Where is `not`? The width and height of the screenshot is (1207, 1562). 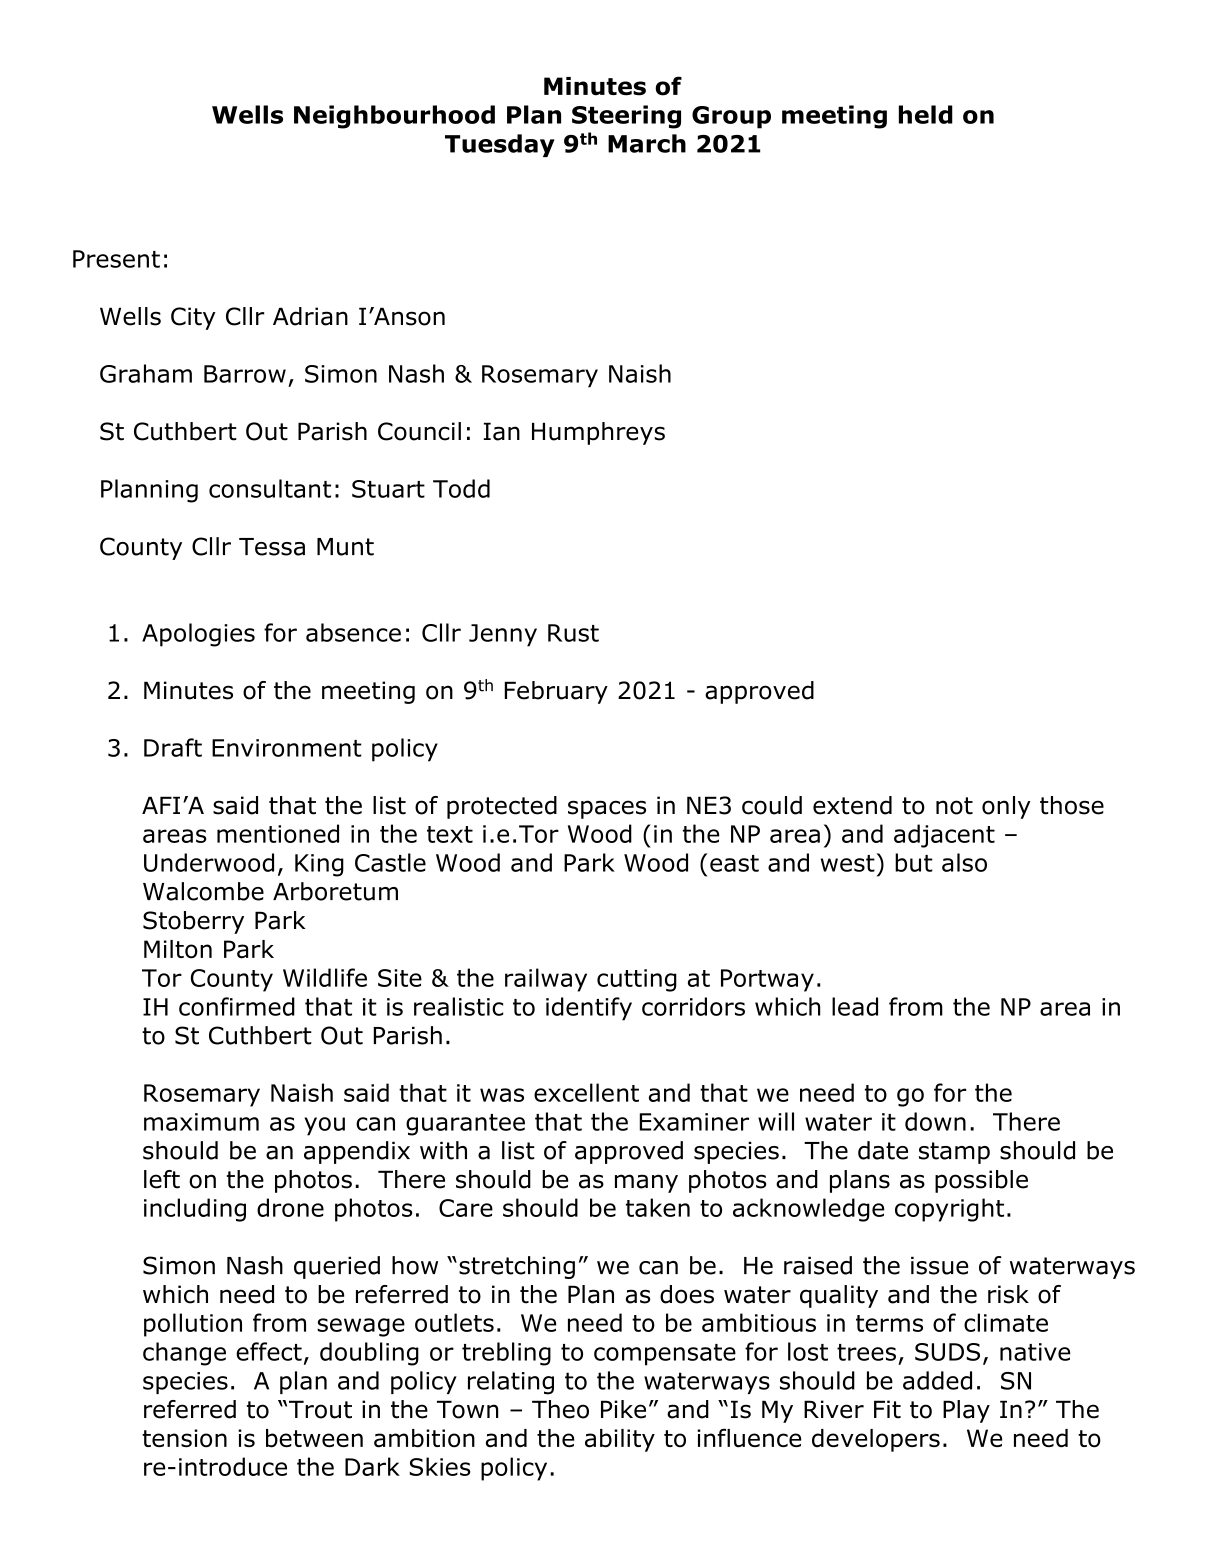 not is located at coordinates (954, 806).
